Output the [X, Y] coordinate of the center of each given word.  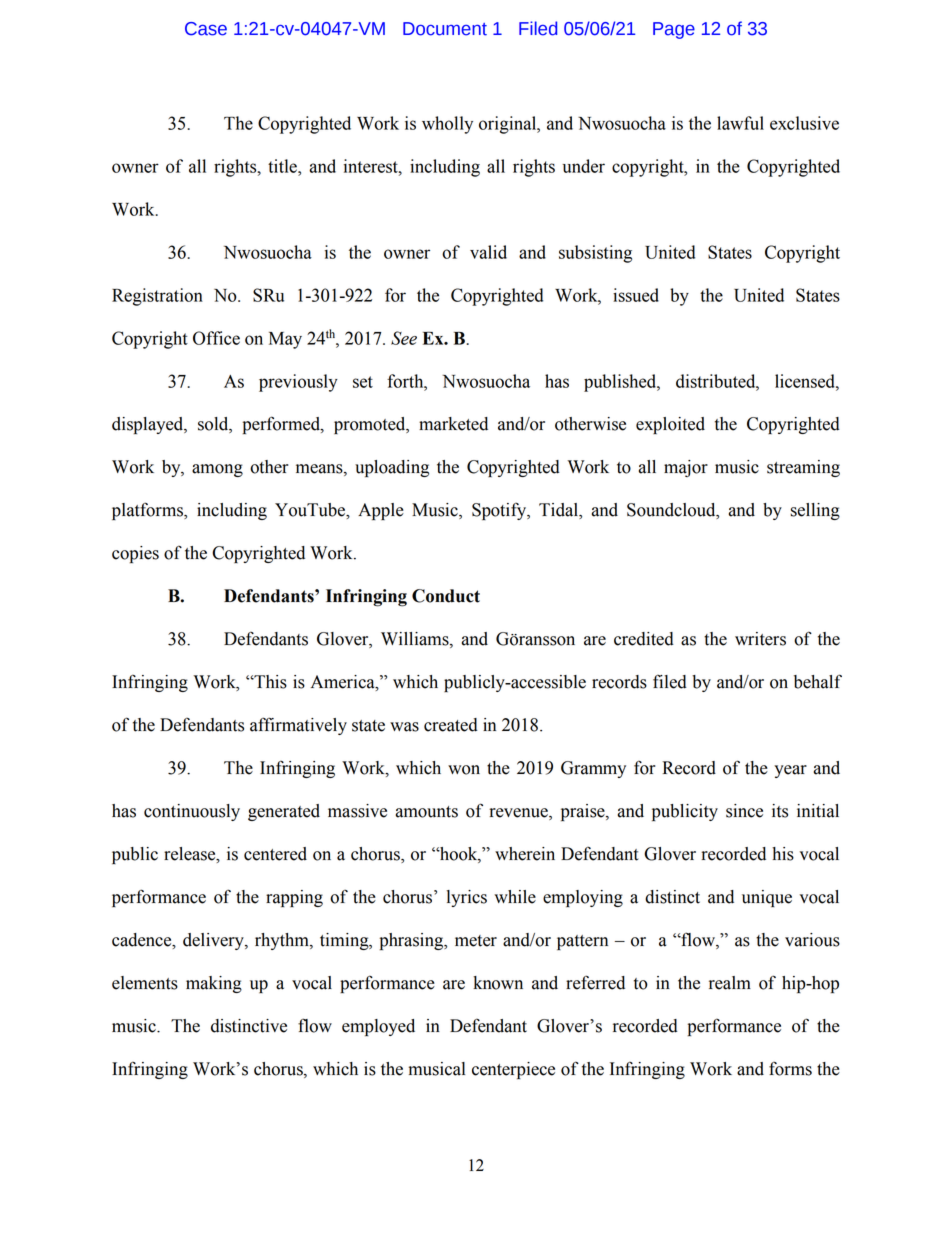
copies [135, 554]
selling [815, 511]
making [214, 984]
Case [206, 29]
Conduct [446, 596]
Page [674, 30]
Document [445, 29]
